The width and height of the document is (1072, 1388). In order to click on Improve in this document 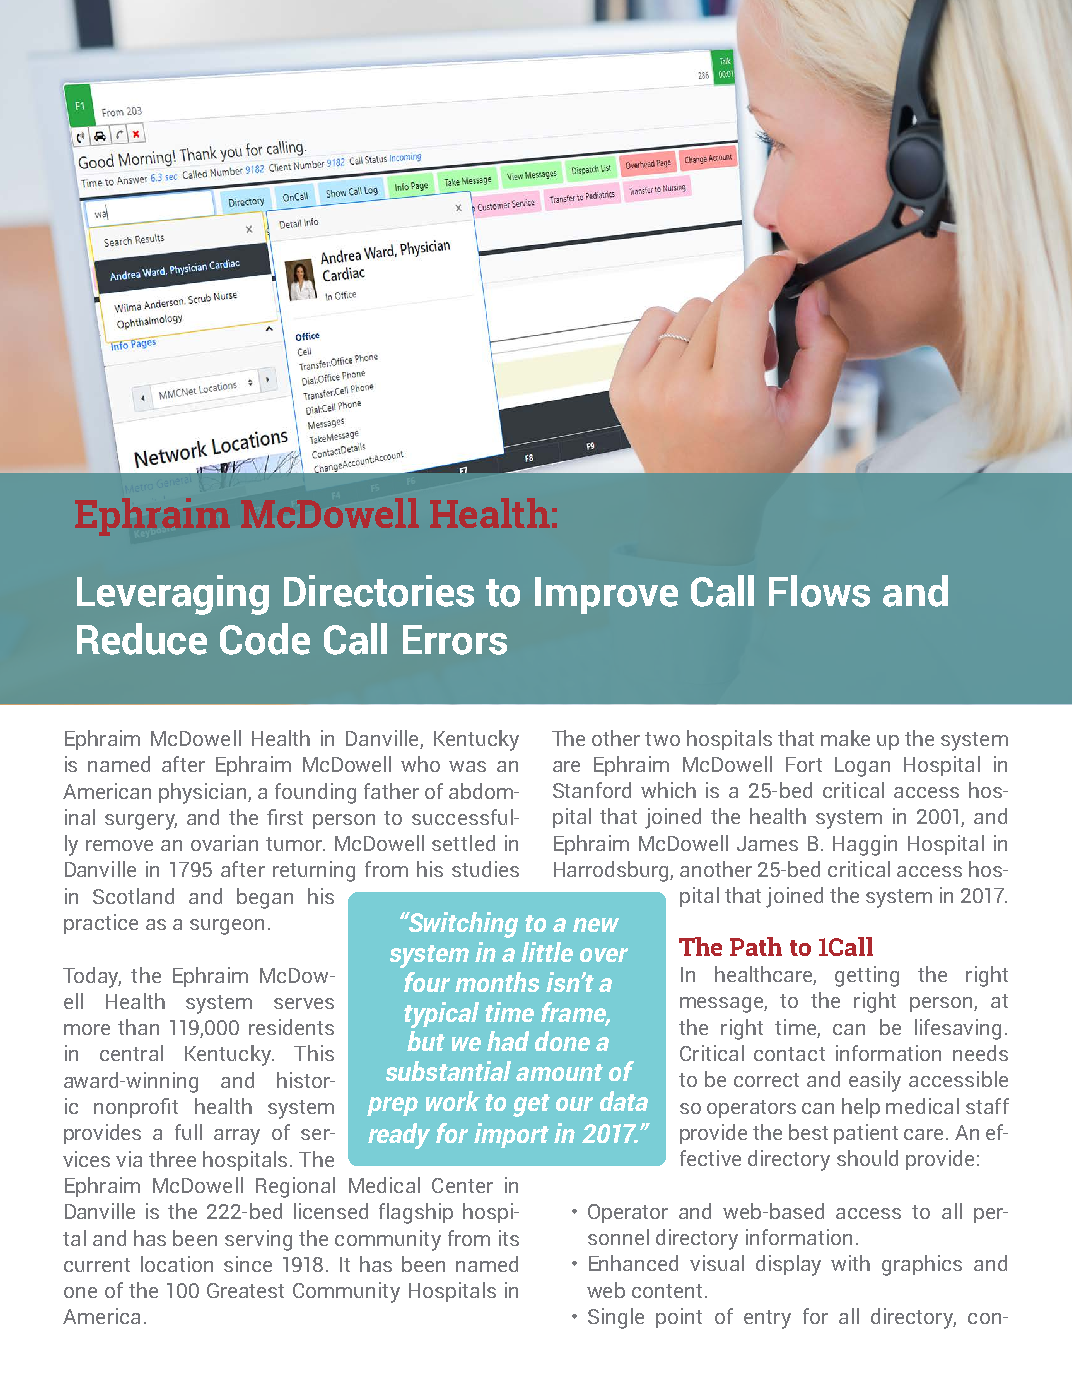, I will do `click(606, 595)`.
